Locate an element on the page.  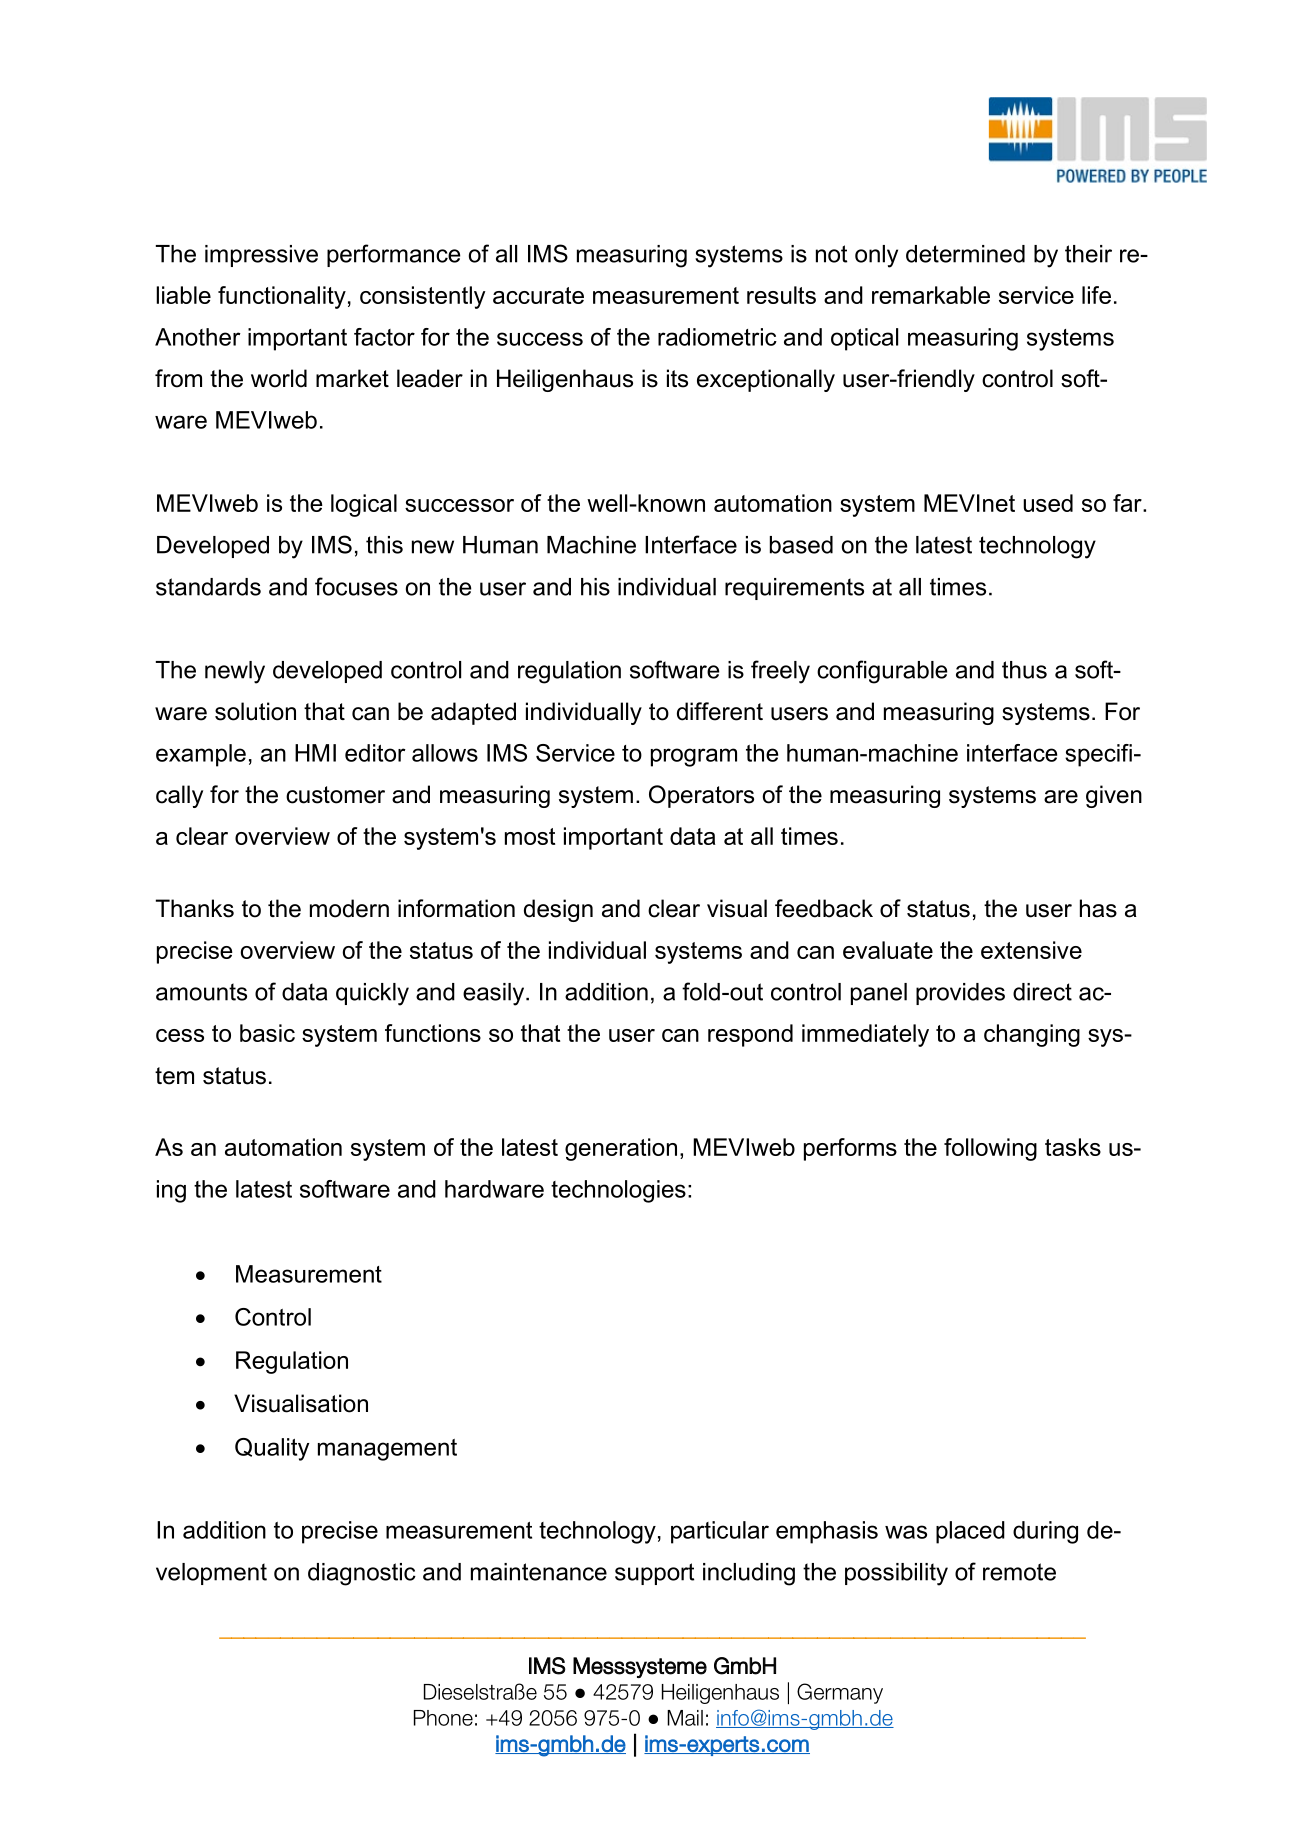
respond is located at coordinates (750, 1035).
